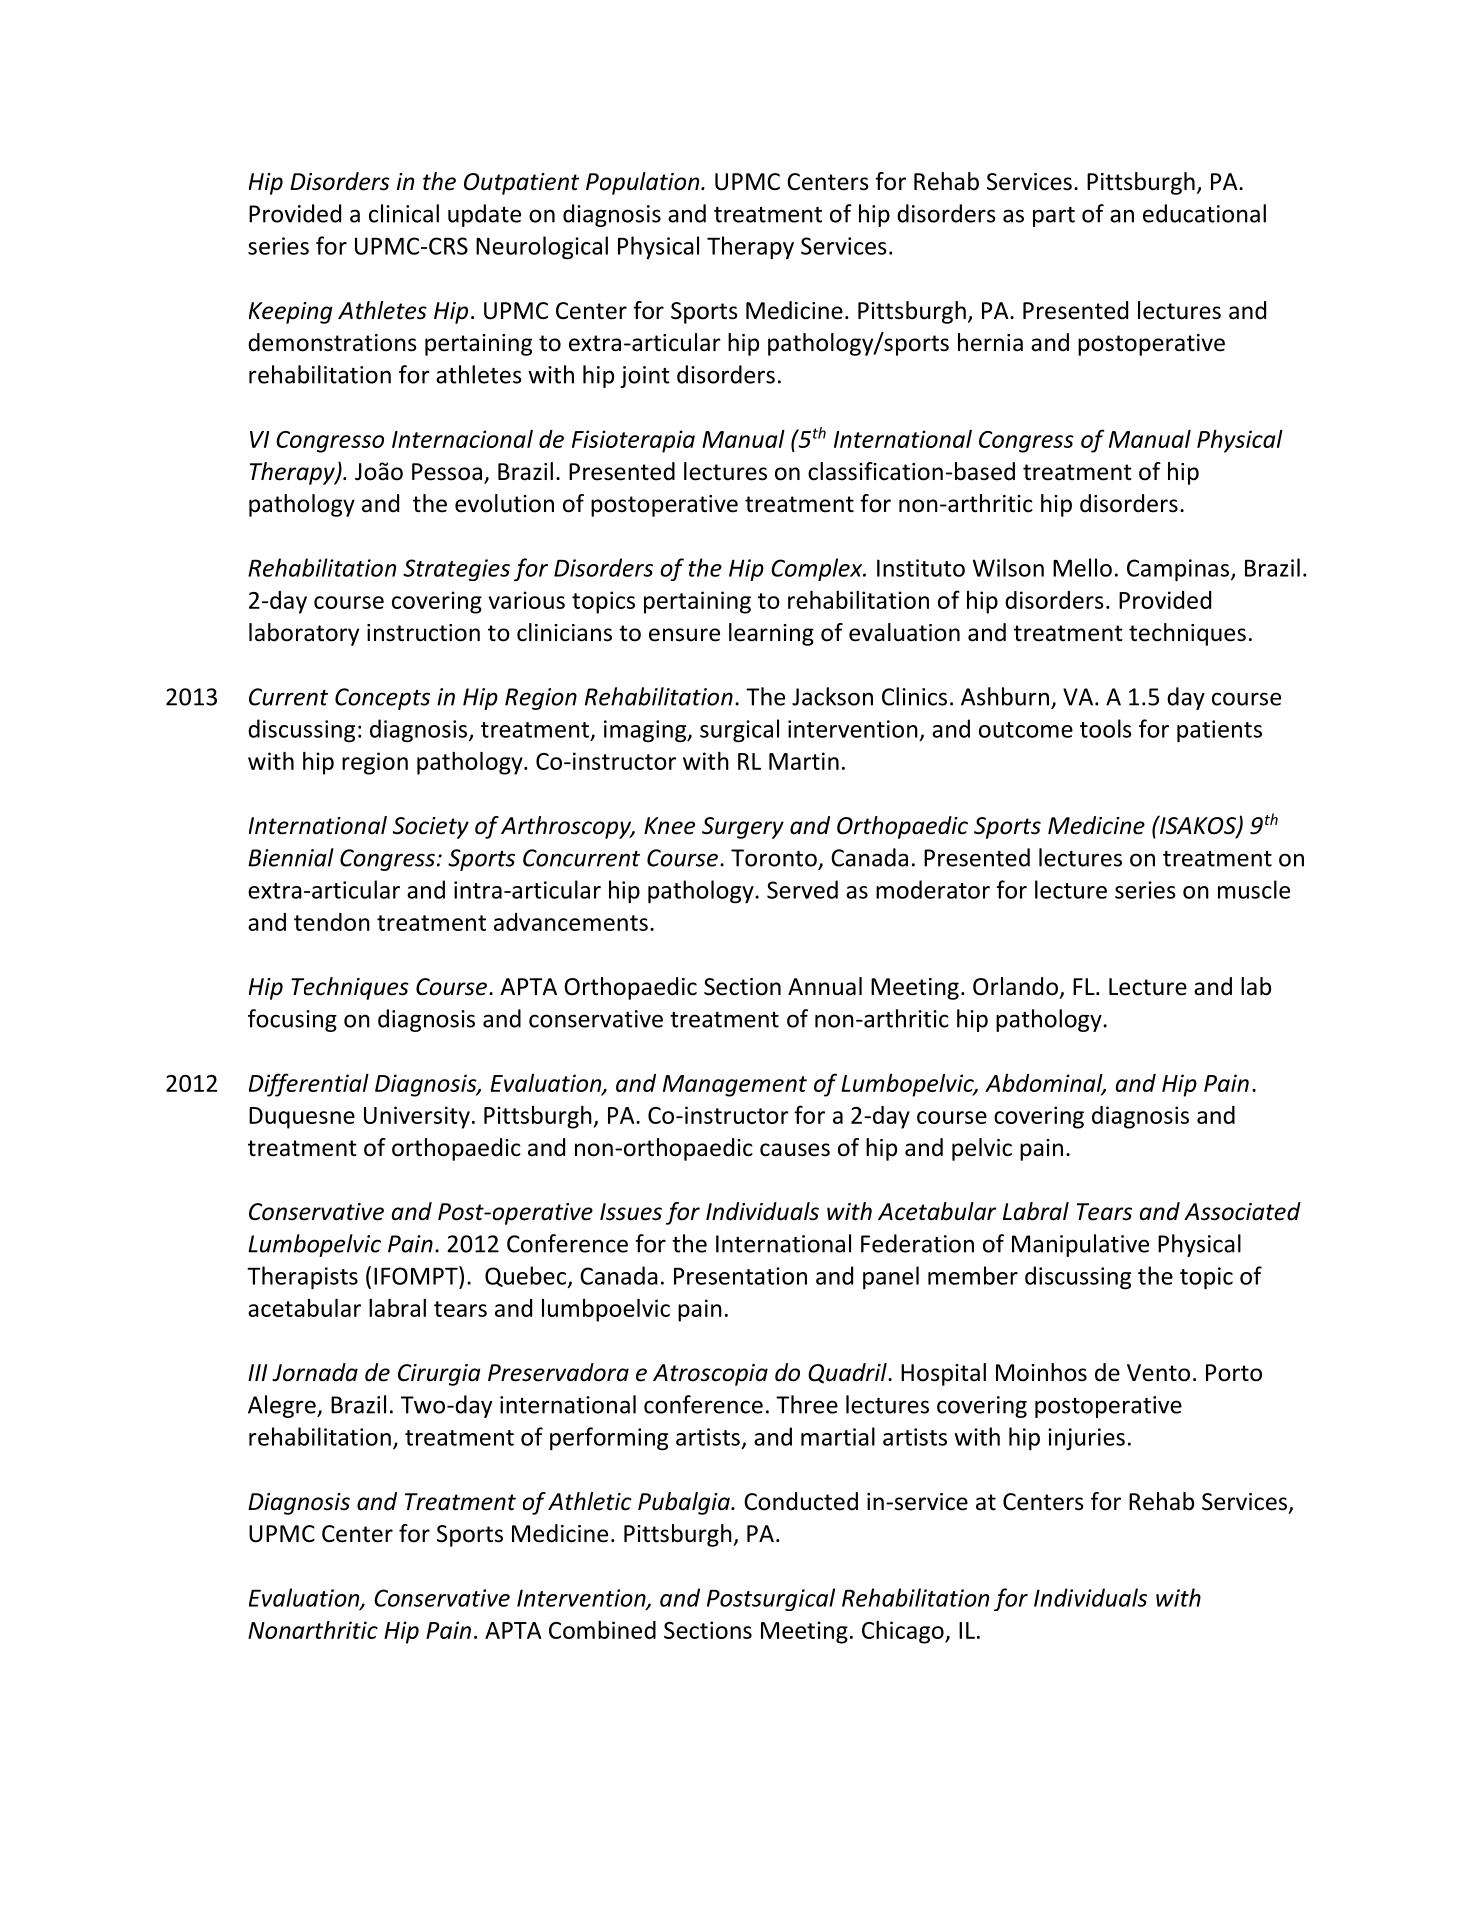 This image has width=1476, height=1910. What do you see at coordinates (602, 1630) in the image?
I see `Combined` at bounding box center [602, 1630].
